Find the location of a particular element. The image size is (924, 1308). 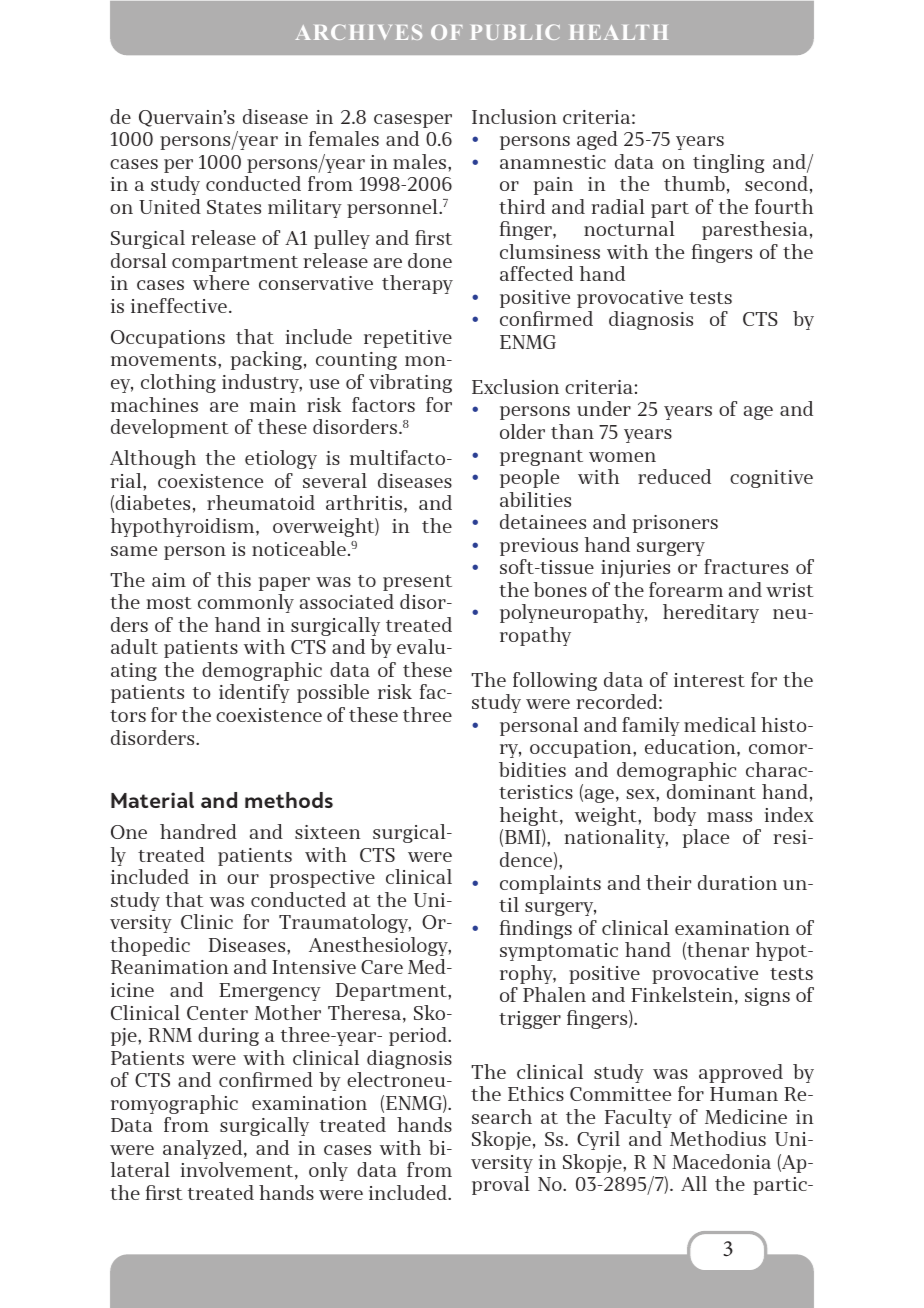

methods is located at coordinates (289, 800).
